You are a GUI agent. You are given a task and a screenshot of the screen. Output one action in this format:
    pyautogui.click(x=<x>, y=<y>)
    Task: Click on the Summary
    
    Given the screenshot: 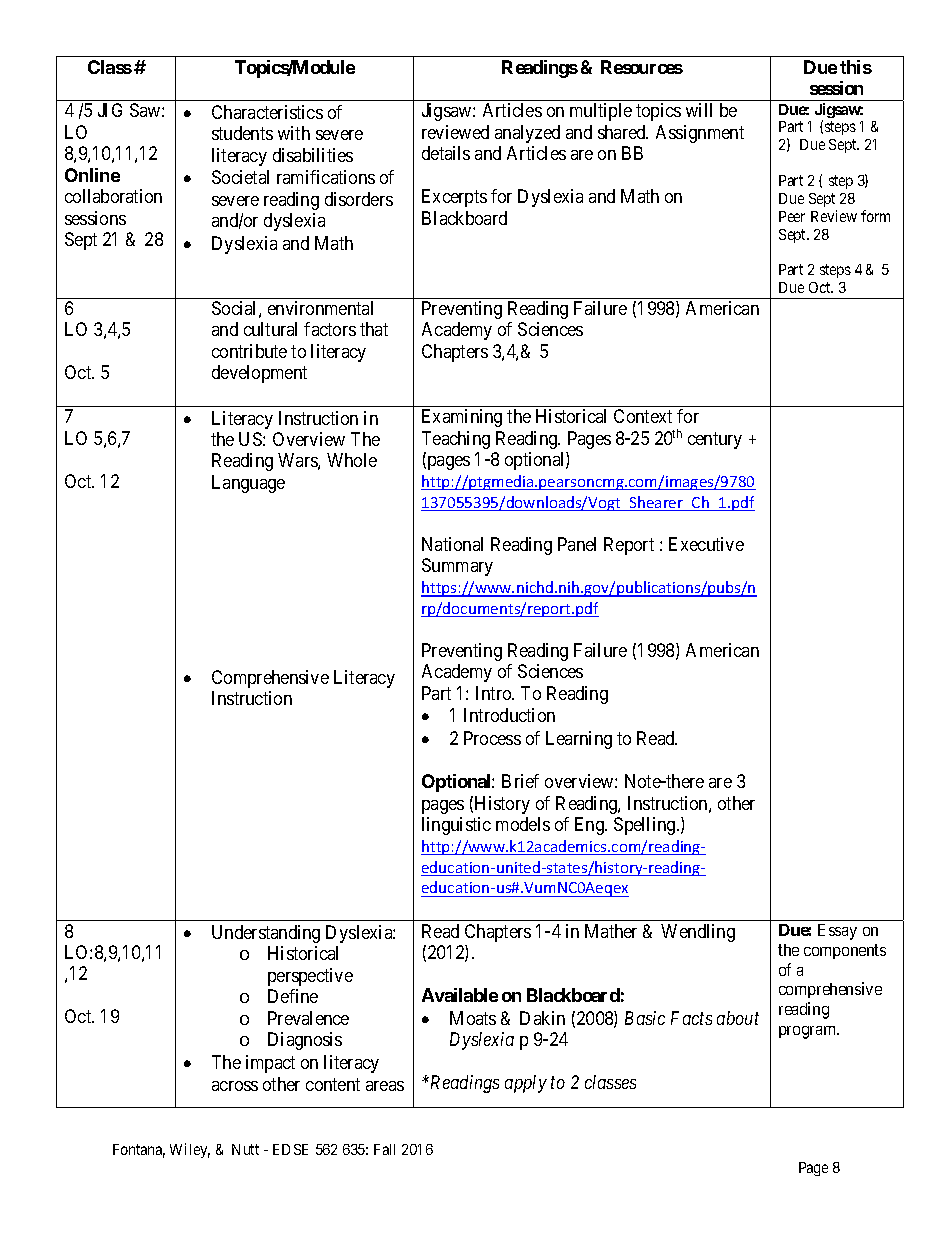 What is the action you would take?
    pyautogui.click(x=457, y=567)
